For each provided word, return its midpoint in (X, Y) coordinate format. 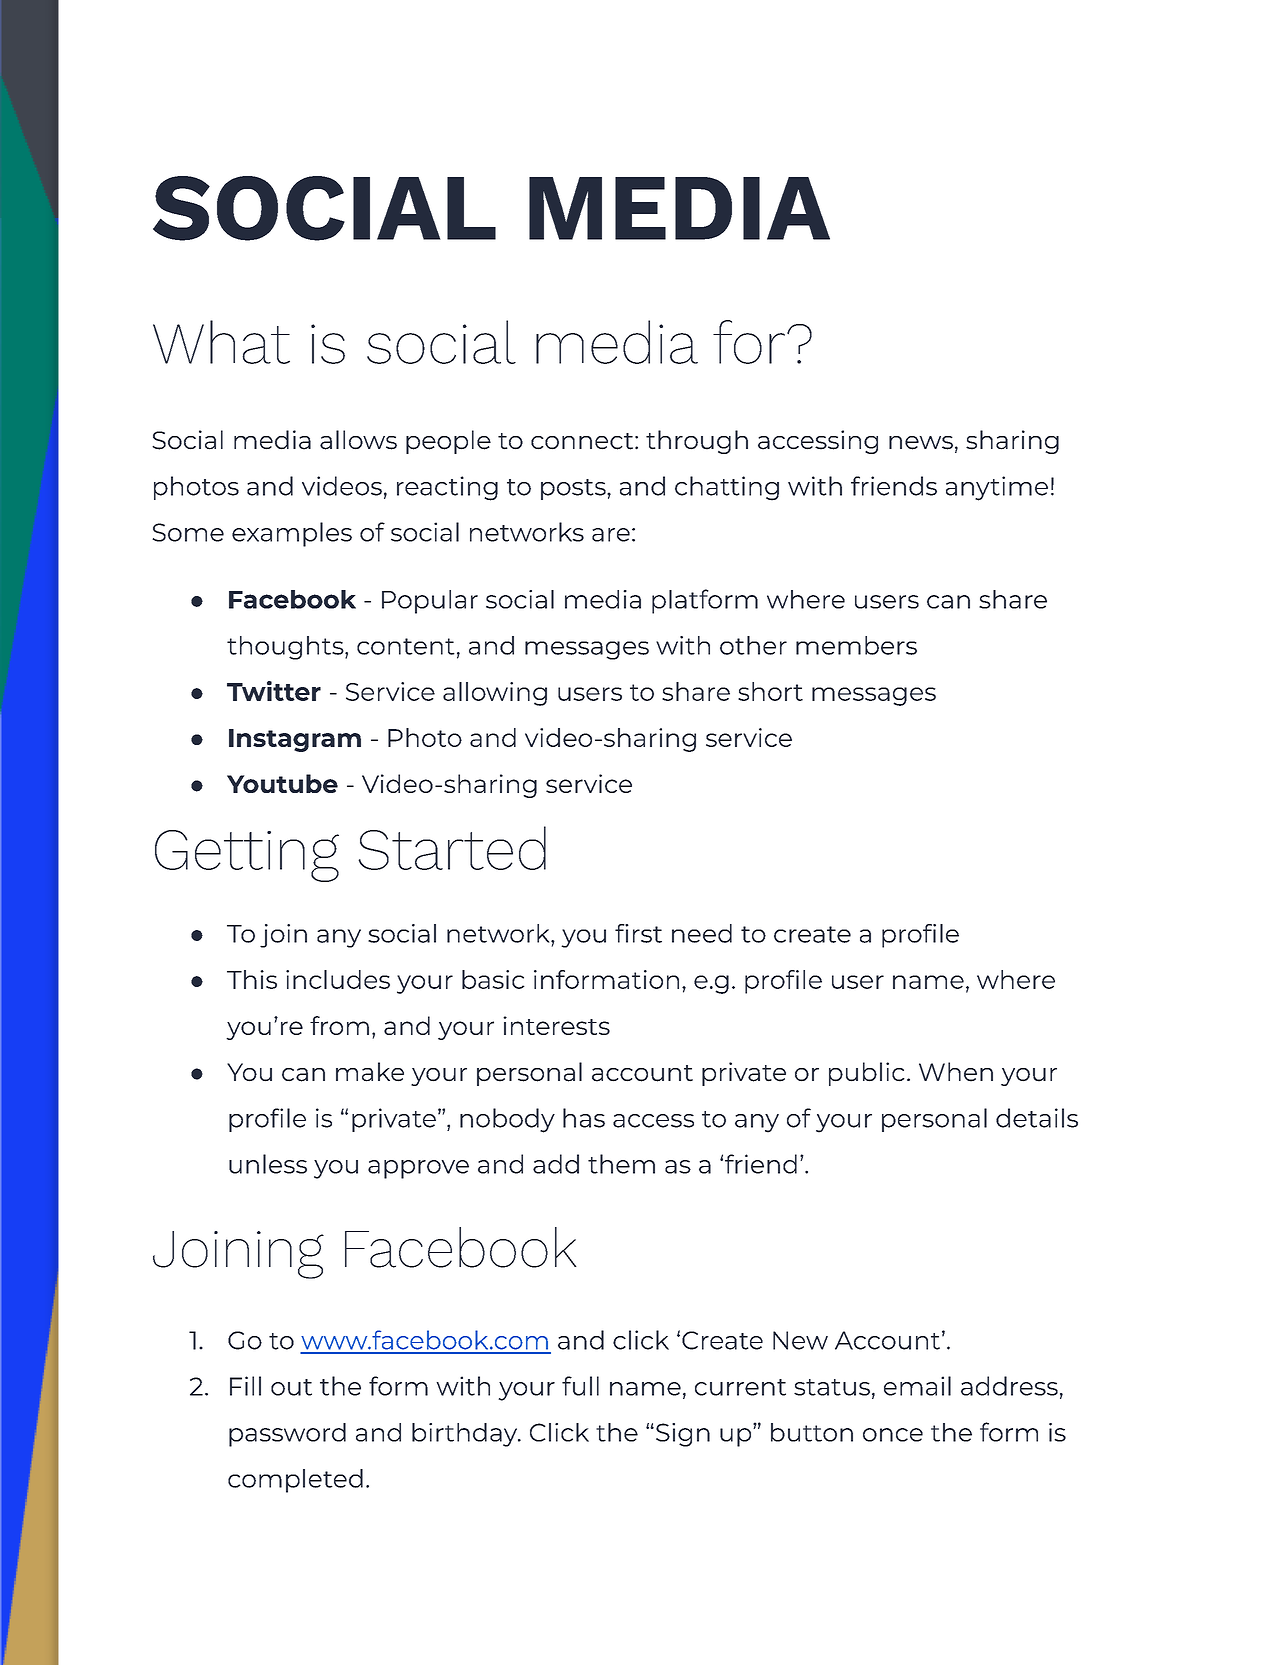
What (221, 342)
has (584, 1118)
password (287, 1435)
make (370, 1072)
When (956, 1072)
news (921, 443)
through (697, 442)
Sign (683, 1435)
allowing (495, 694)
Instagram (295, 740)
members (856, 645)
